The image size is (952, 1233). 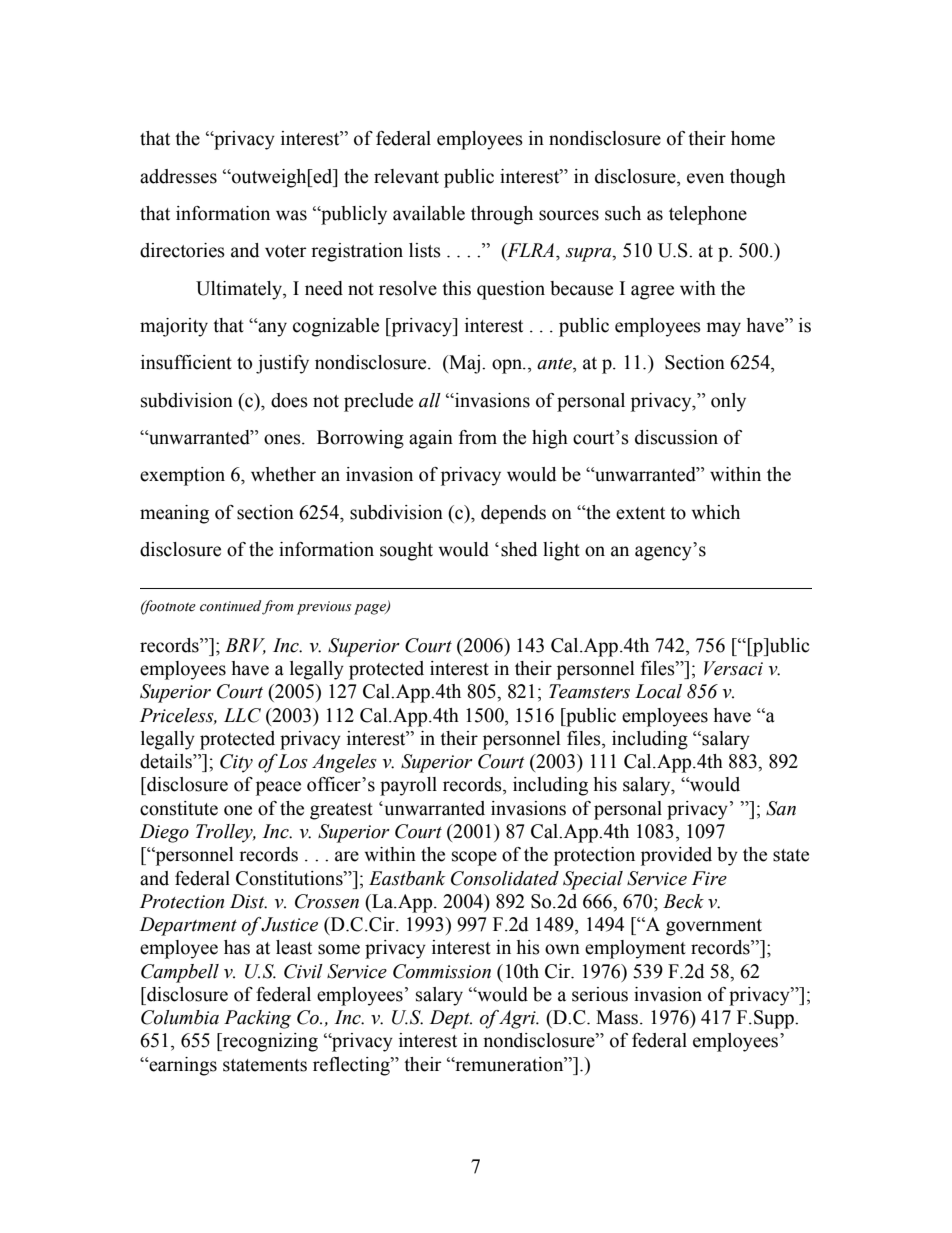 I want to click on even, so click(x=705, y=178).
